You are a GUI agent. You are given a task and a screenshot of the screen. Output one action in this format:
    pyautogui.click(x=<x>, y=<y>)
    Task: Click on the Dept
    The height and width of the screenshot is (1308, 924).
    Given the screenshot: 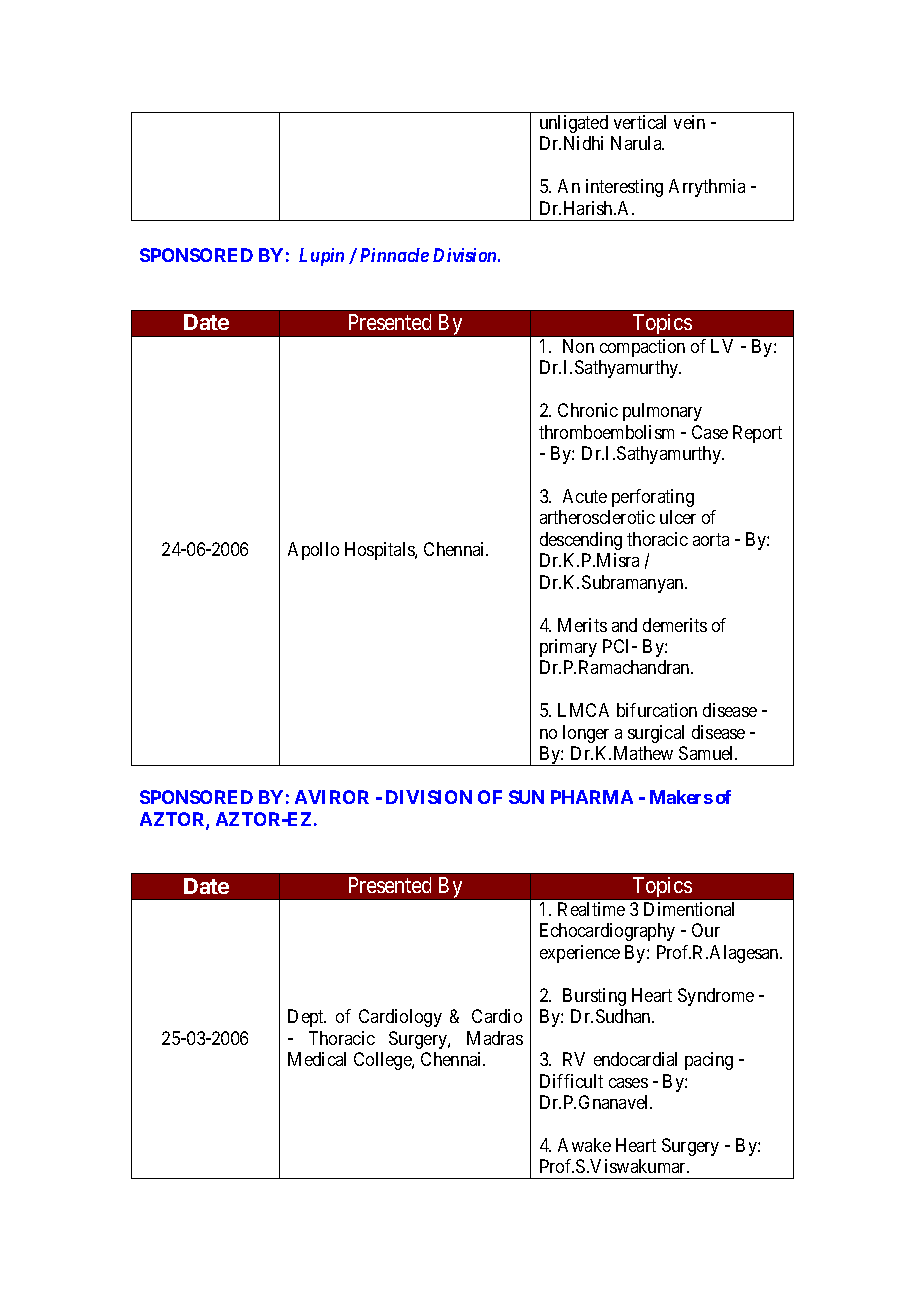 What is the action you would take?
    pyautogui.click(x=307, y=1018)
